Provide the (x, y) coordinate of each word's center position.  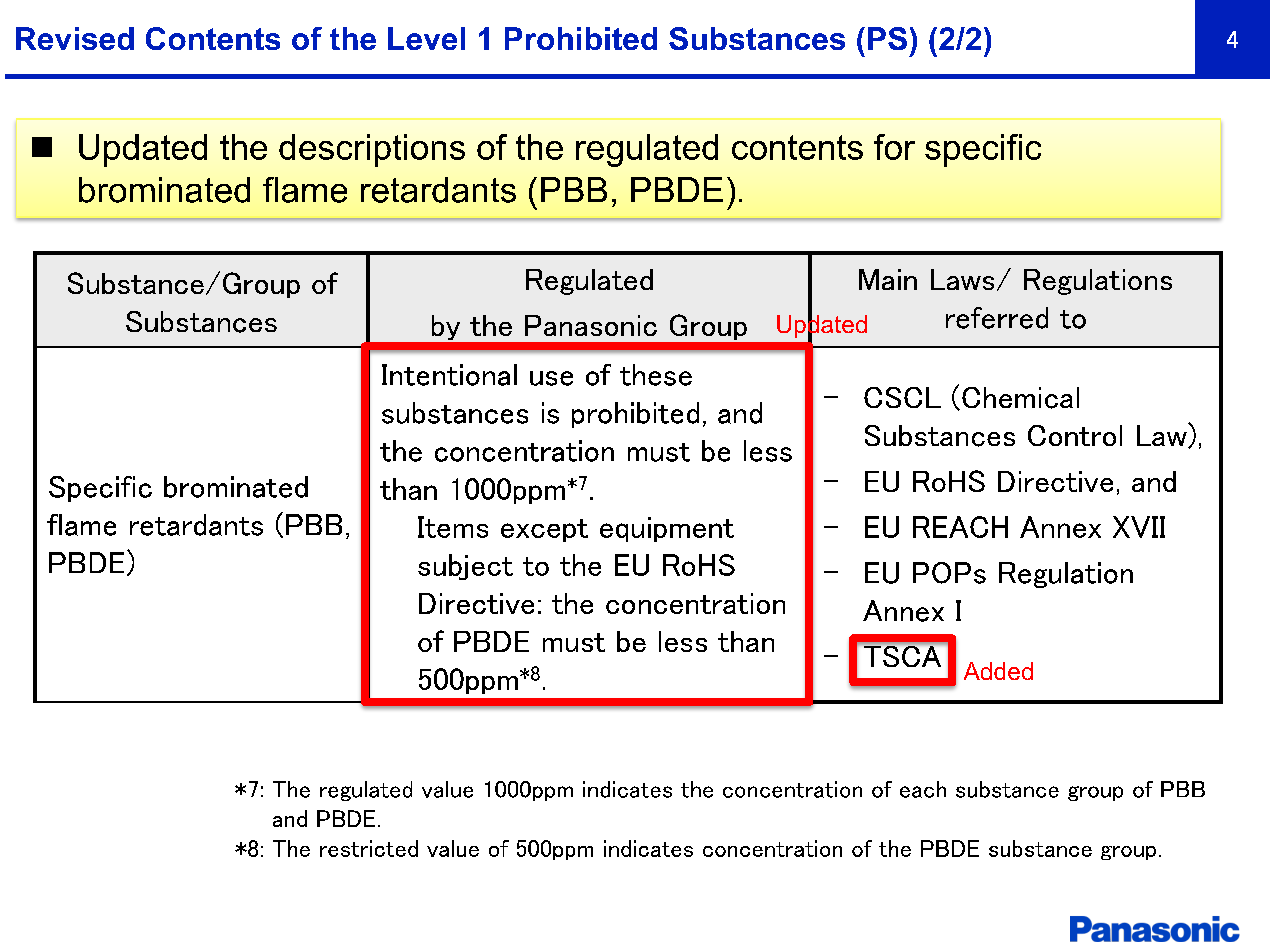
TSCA (902, 656)
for (894, 147)
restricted (369, 848)
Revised (75, 38)
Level (426, 38)
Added (998, 671)
